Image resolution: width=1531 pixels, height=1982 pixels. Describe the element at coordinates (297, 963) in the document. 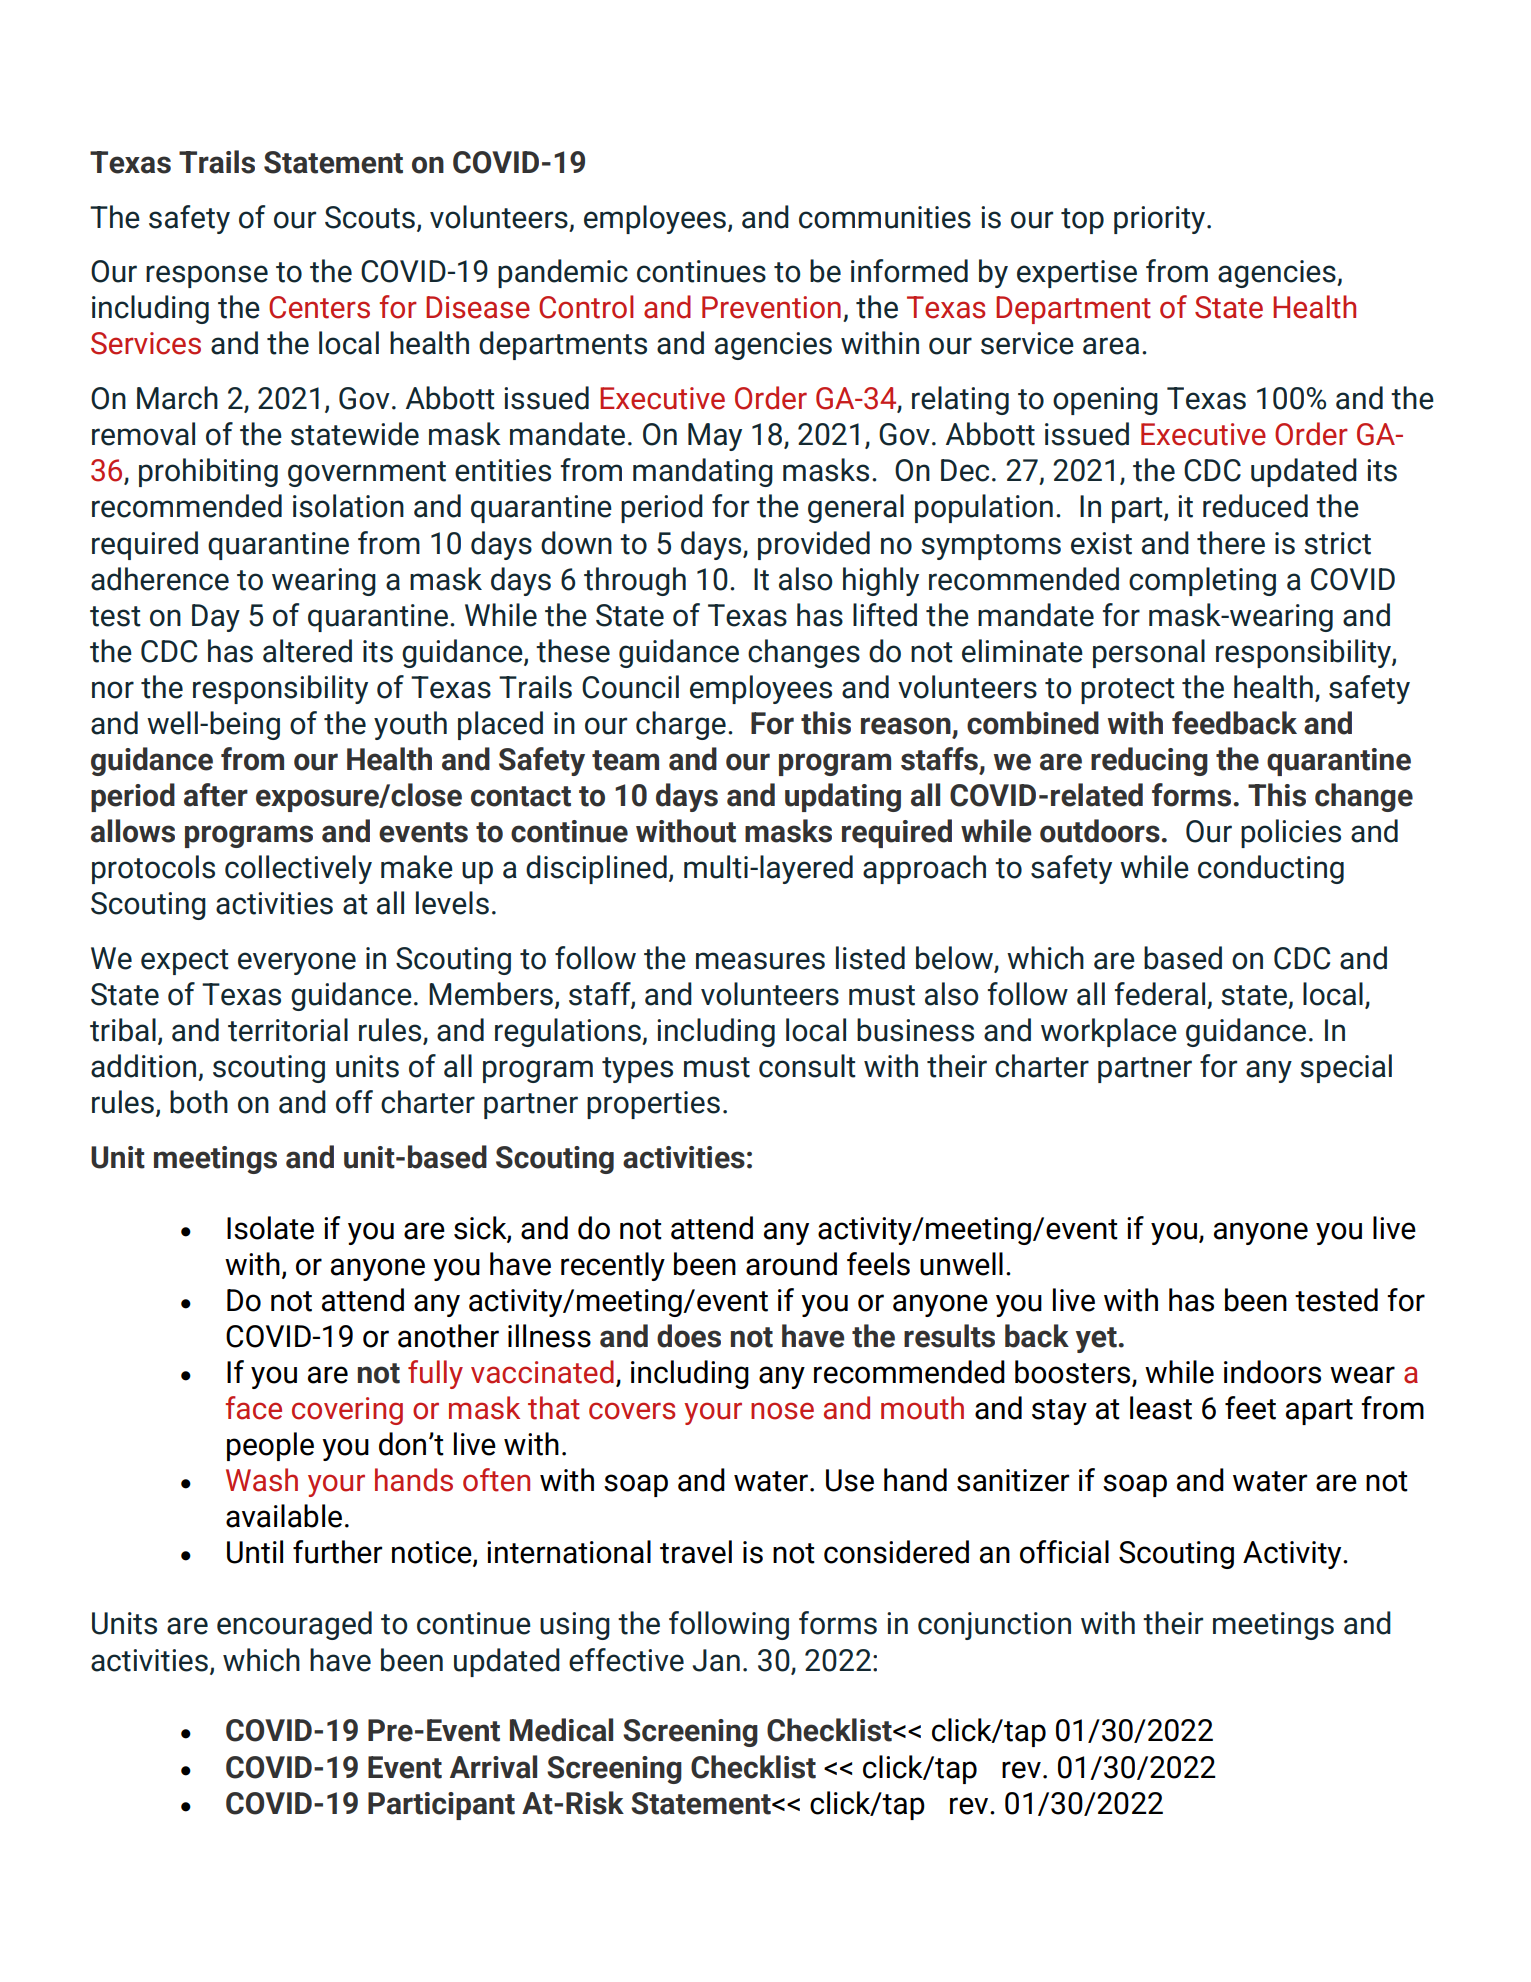

I see `everyone` at that location.
